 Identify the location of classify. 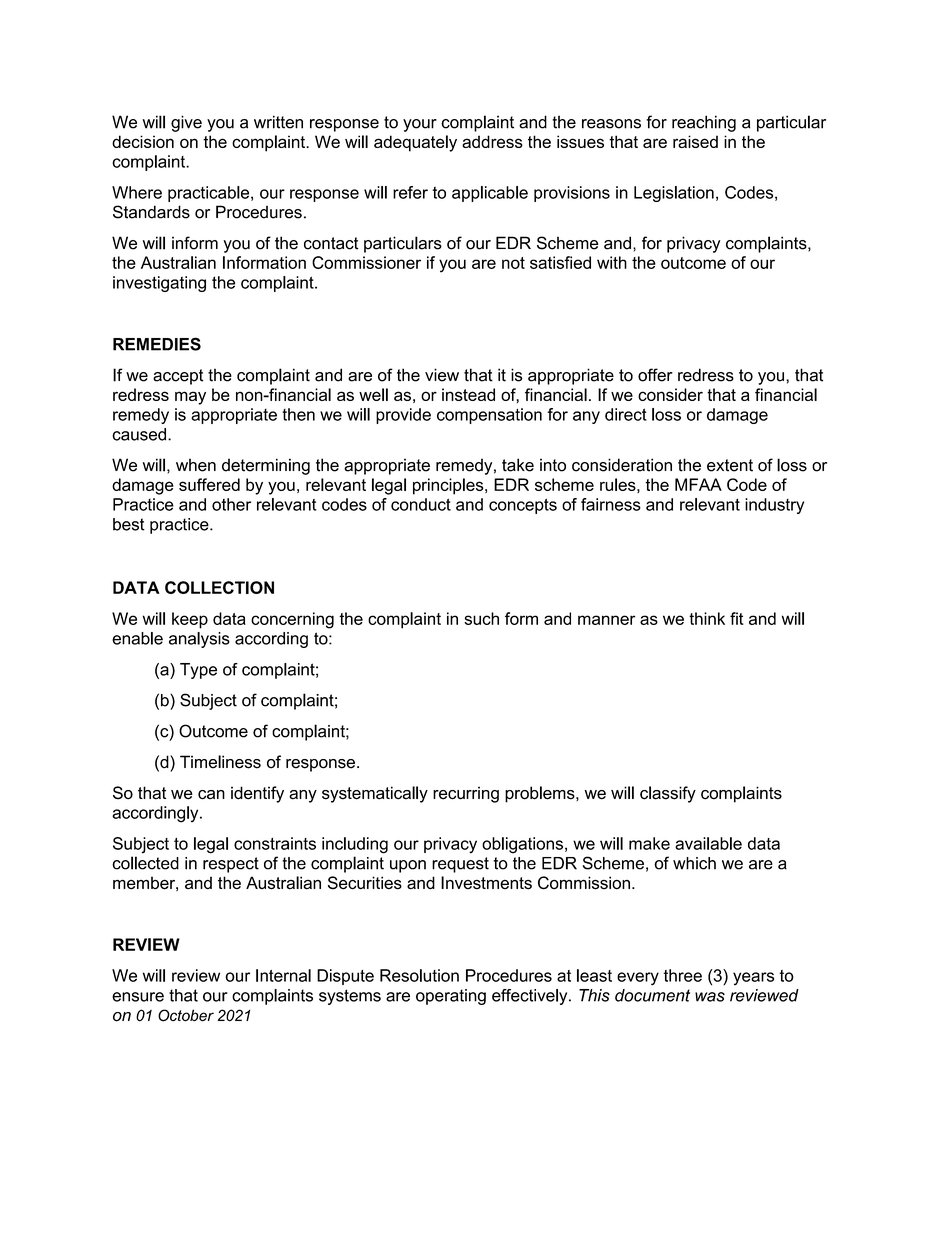
(668, 794).
